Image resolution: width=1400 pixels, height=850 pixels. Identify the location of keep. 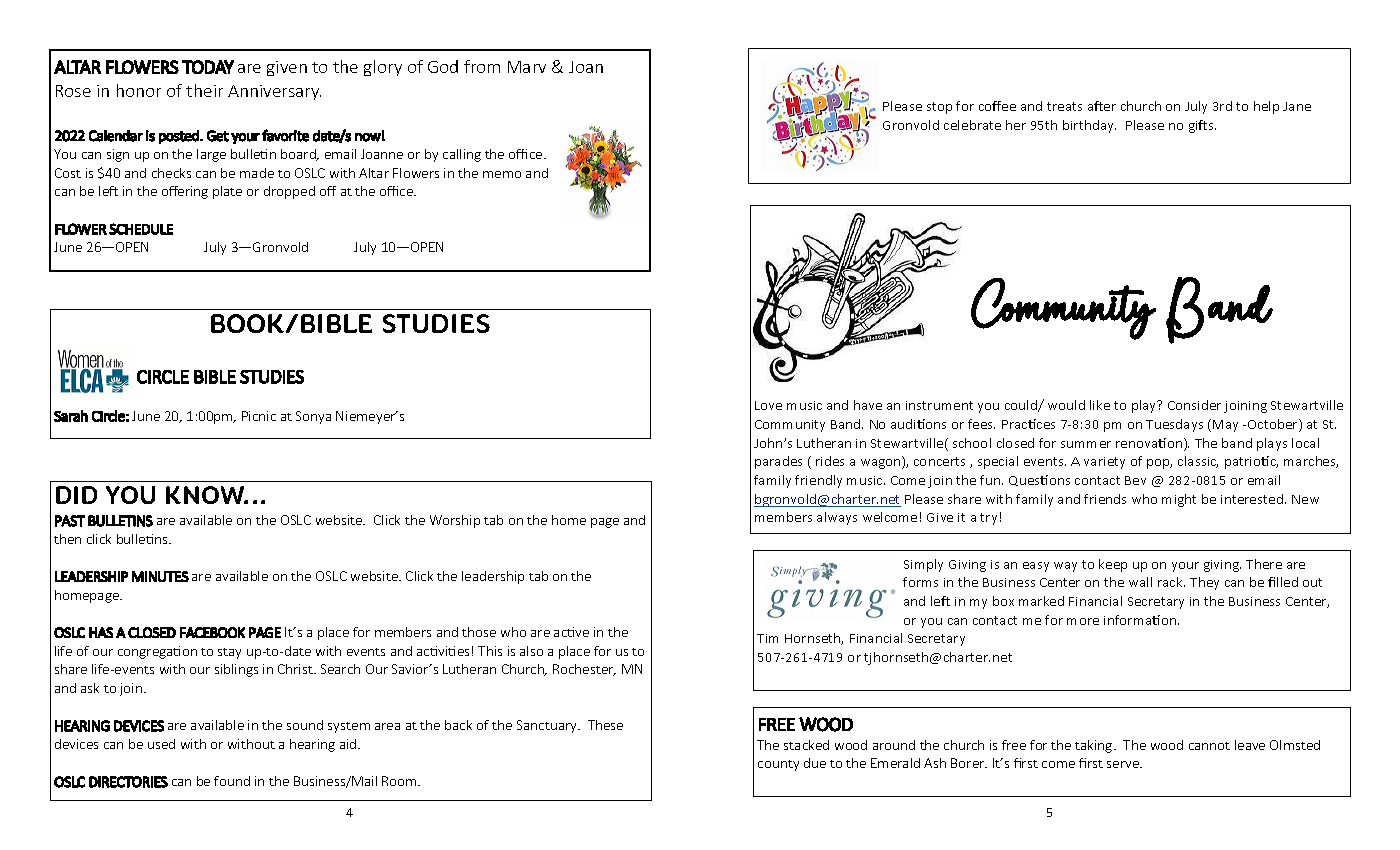
(1113, 565).
